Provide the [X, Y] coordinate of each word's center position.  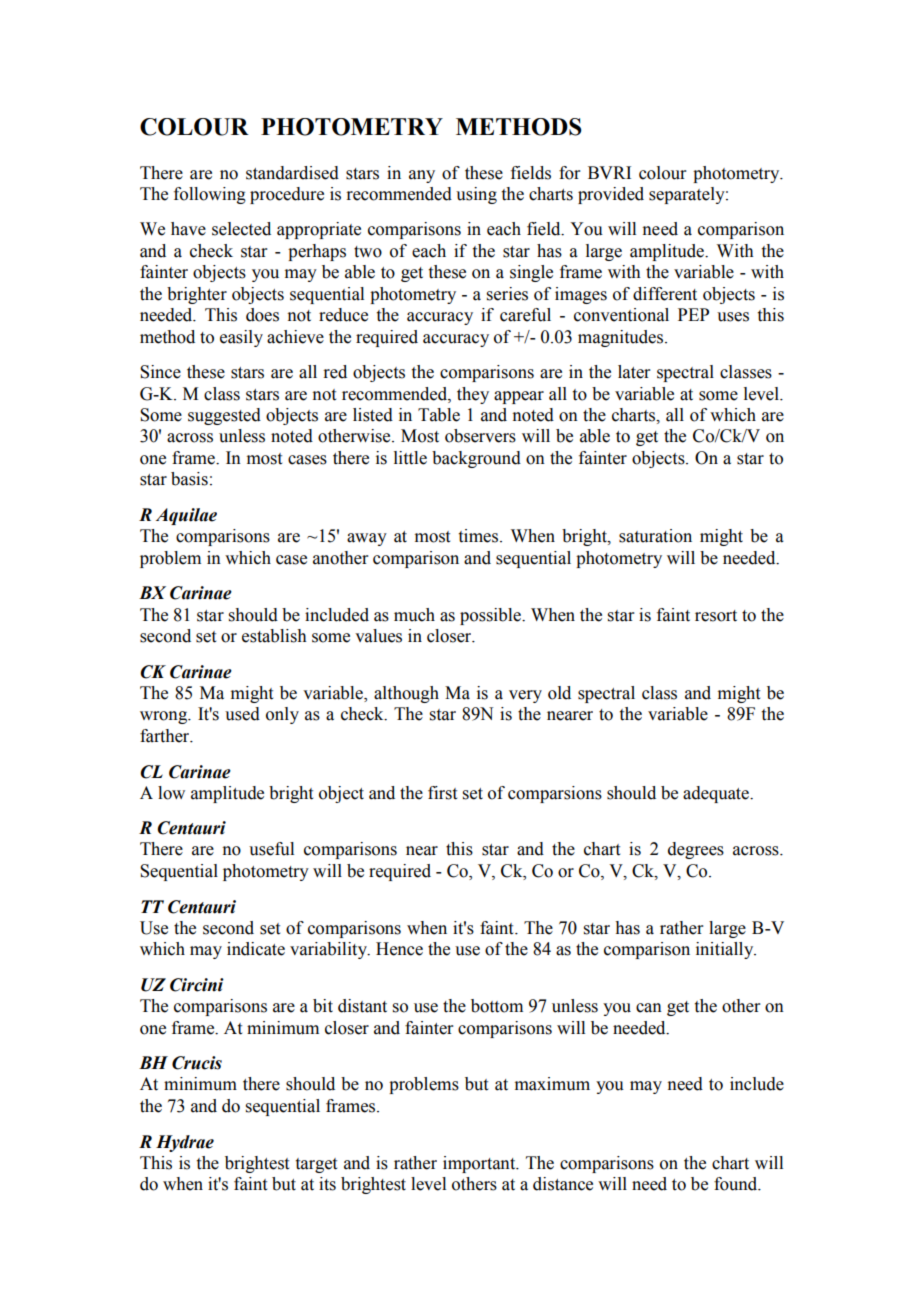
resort [716, 616]
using [476, 195]
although [406, 694]
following [210, 195]
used [242, 714]
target [316, 1165]
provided [611, 195]
